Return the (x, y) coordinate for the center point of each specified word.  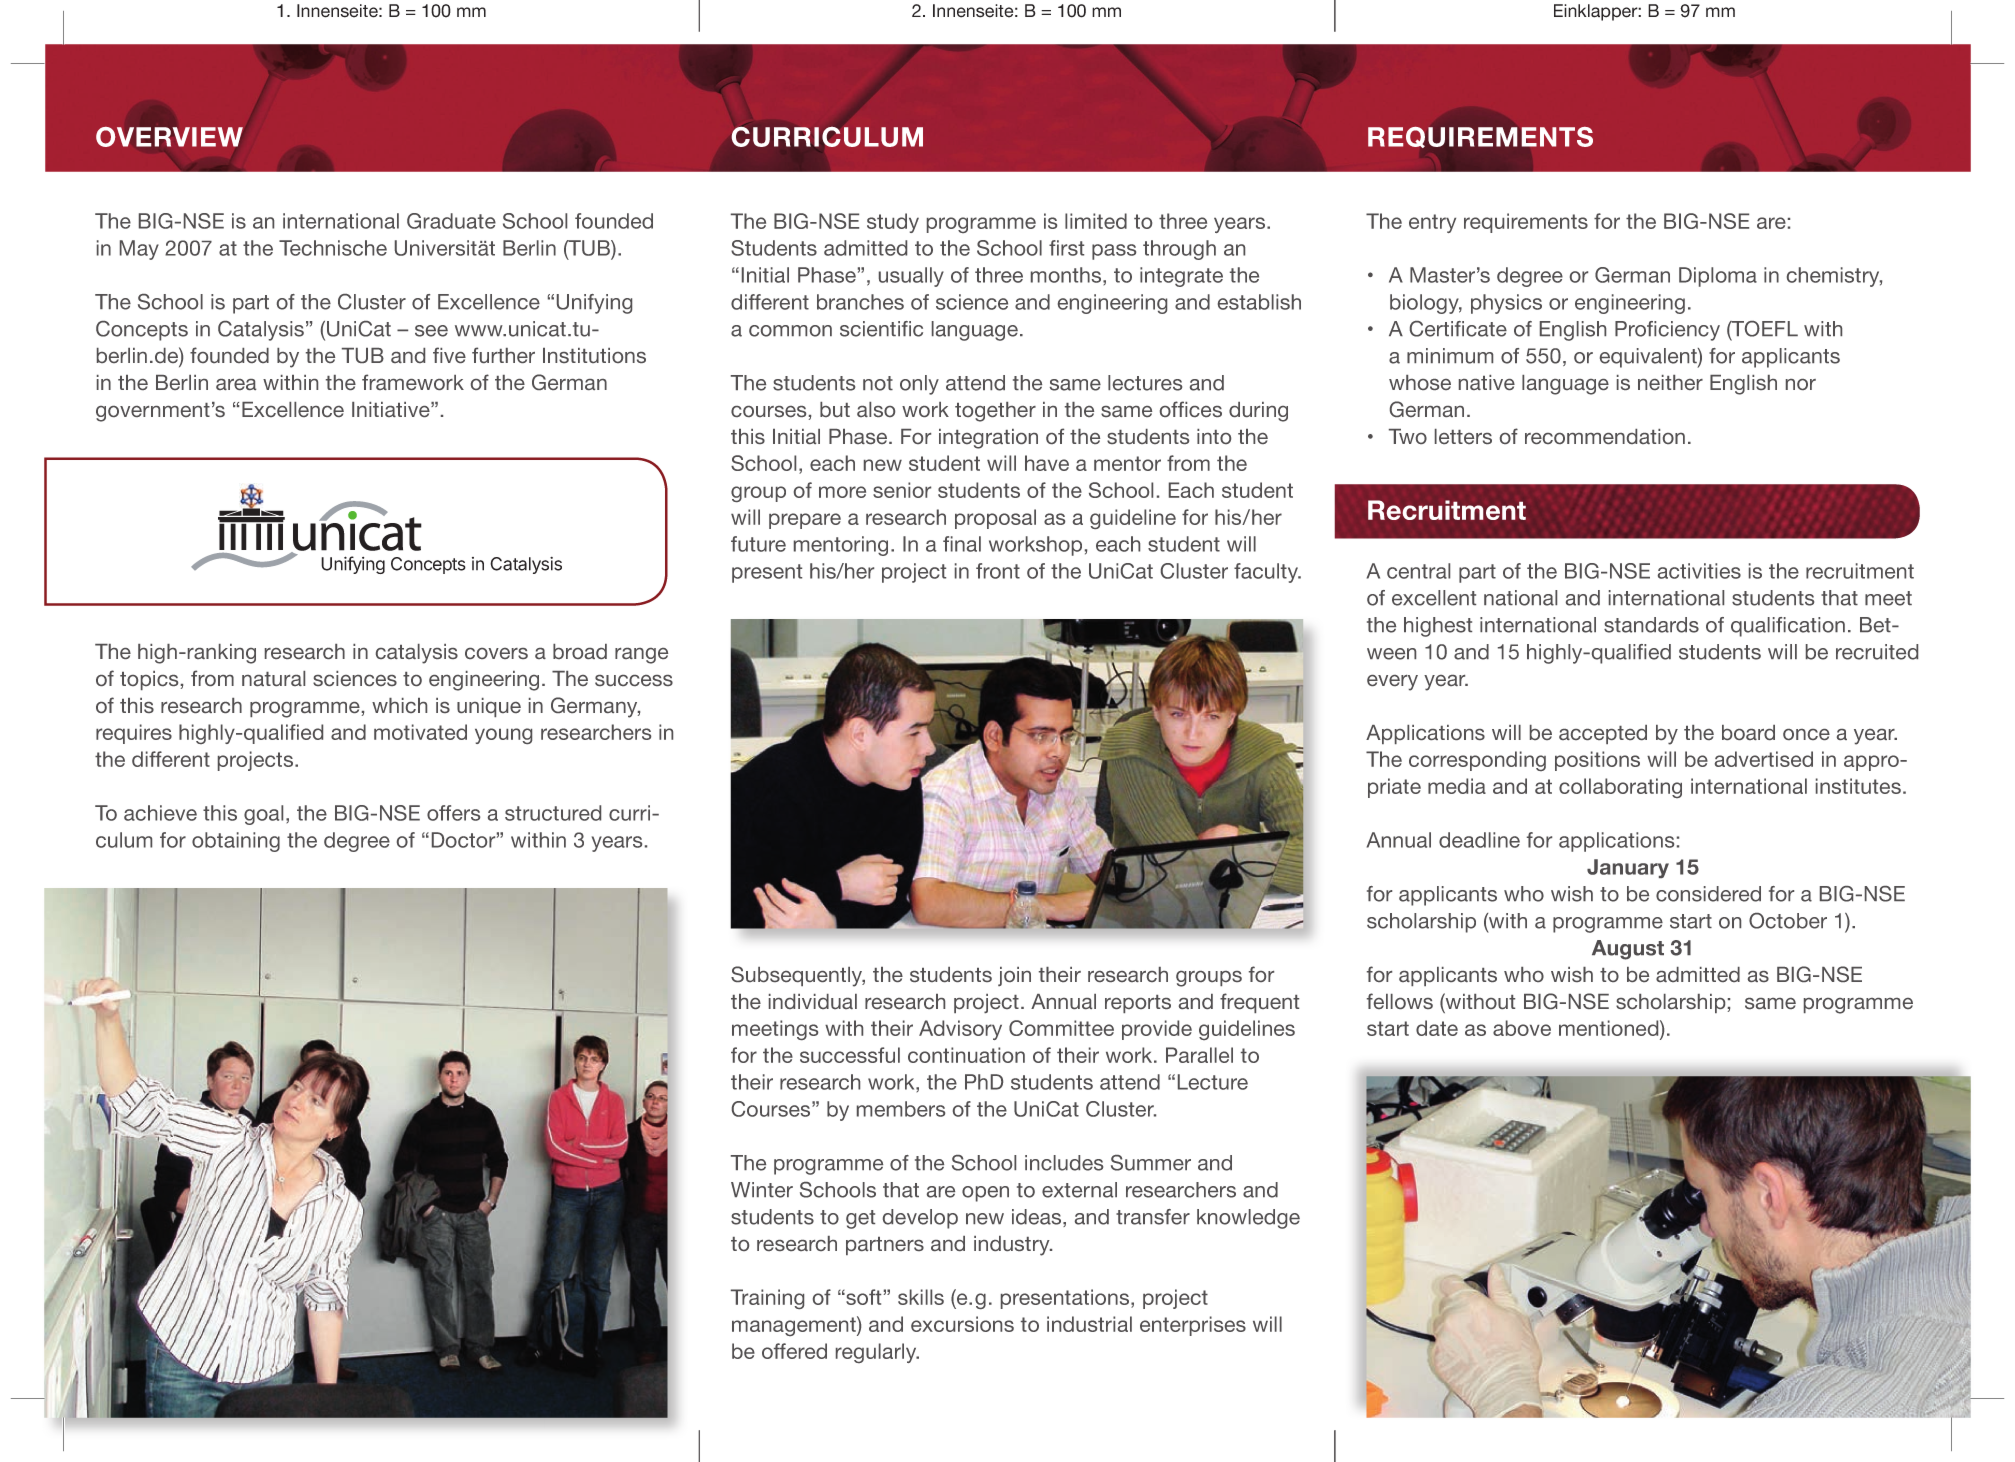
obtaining (236, 842)
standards (1651, 625)
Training (767, 1299)
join (1014, 976)
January (1628, 868)
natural (273, 678)
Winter (762, 1190)
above (1522, 1028)
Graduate (451, 221)
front (998, 571)
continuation (966, 1055)
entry (1432, 223)
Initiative (392, 409)
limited (1096, 221)
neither (1670, 382)
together (995, 412)
